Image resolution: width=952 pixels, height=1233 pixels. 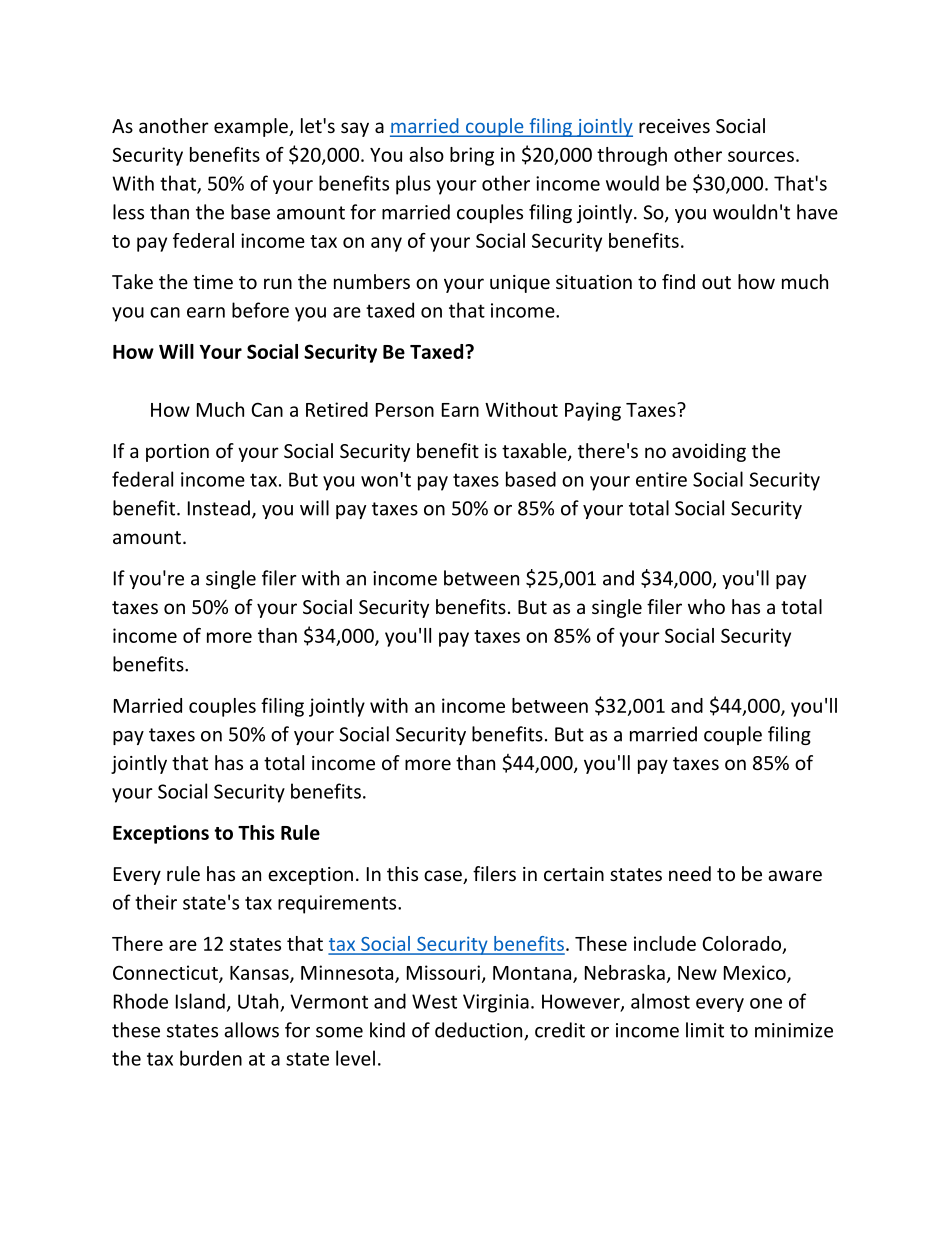 What do you see at coordinates (706, 606) in the page?
I see `who` at bounding box center [706, 606].
